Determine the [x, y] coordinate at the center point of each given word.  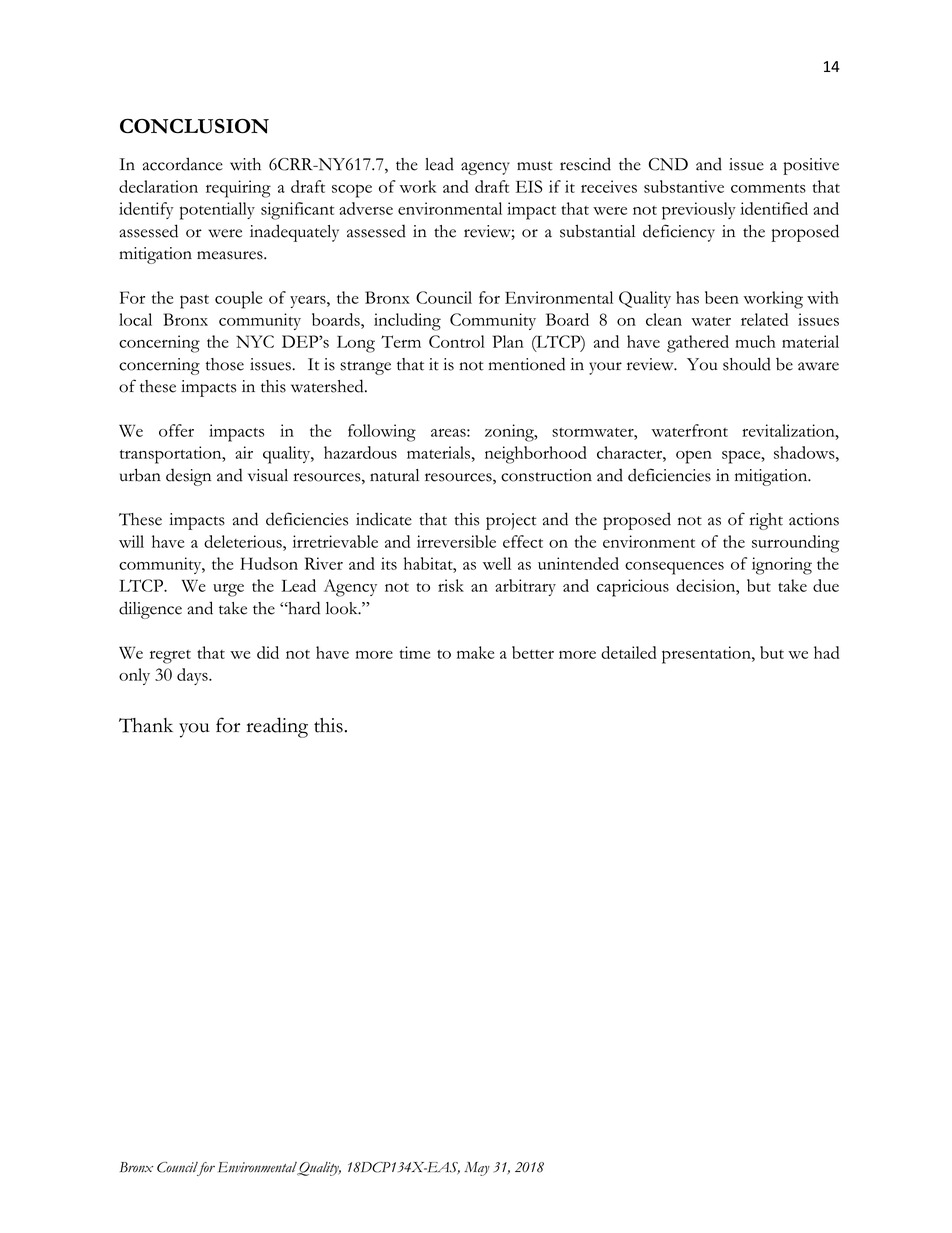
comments [768, 188]
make [475, 652]
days [193, 676]
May [477, 1169]
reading [277, 727]
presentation [707, 655]
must [535, 166]
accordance [183, 164]
